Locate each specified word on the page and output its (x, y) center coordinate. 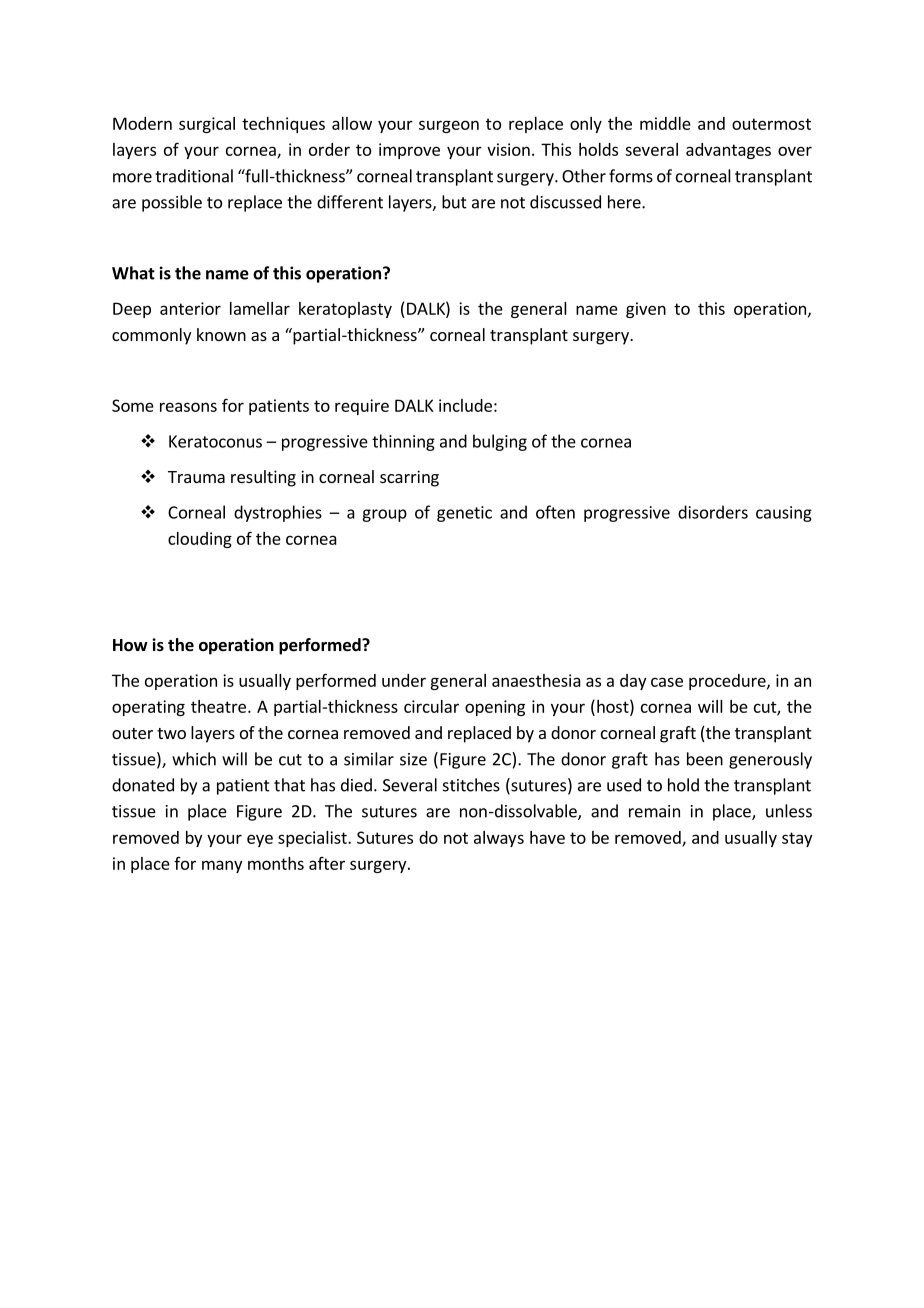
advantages (728, 151)
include (465, 405)
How (130, 645)
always (499, 839)
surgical (207, 125)
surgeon (449, 126)
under (404, 680)
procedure (728, 682)
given (646, 310)
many (222, 866)
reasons (188, 407)
